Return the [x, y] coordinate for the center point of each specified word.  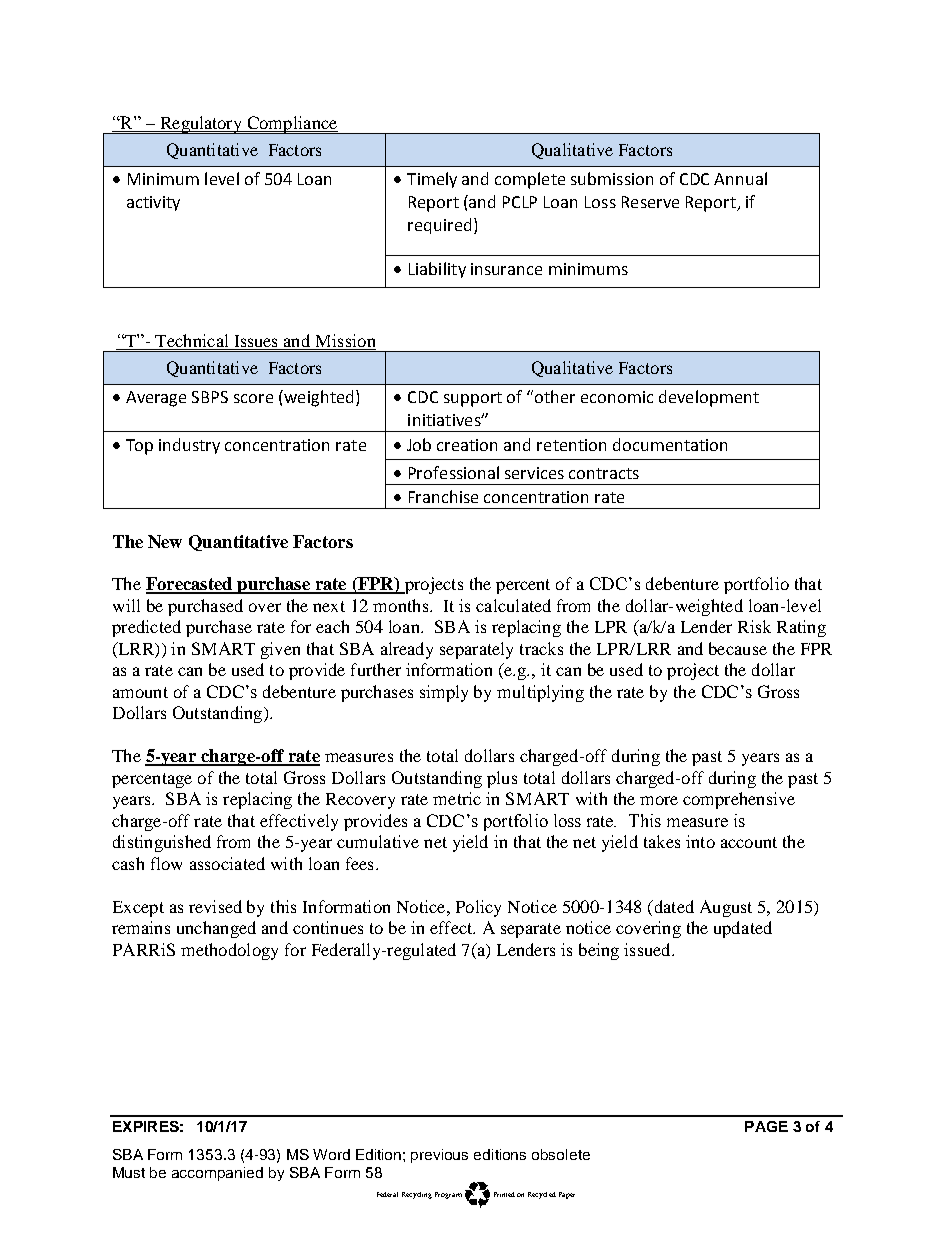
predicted [146, 628]
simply [444, 693]
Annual [740, 178]
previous [439, 1156]
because [738, 648]
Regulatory [201, 125]
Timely [432, 180]
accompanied [217, 1174]
